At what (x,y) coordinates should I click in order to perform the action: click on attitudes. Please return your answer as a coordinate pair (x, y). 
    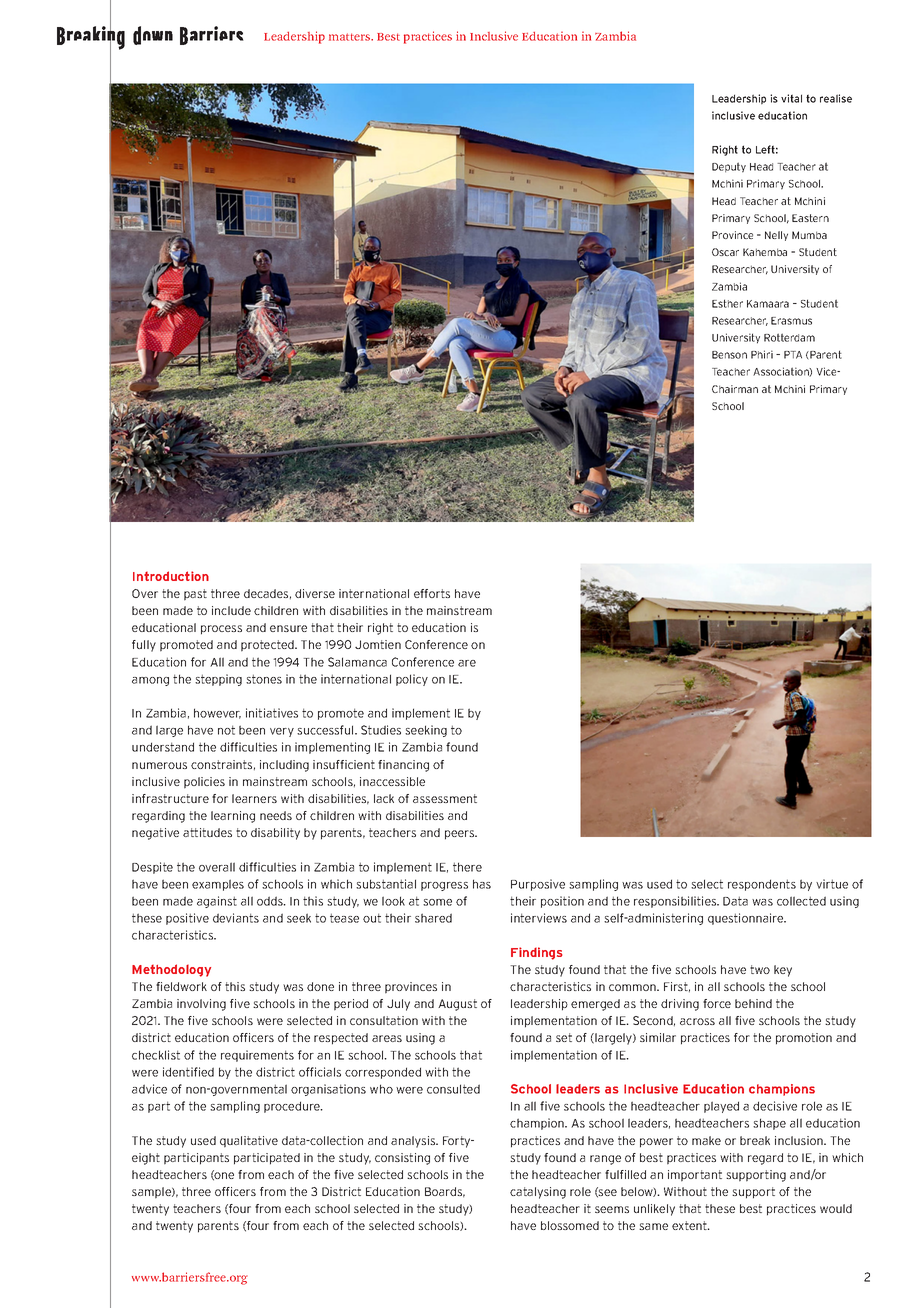
    Looking at the image, I should click on (207, 832).
